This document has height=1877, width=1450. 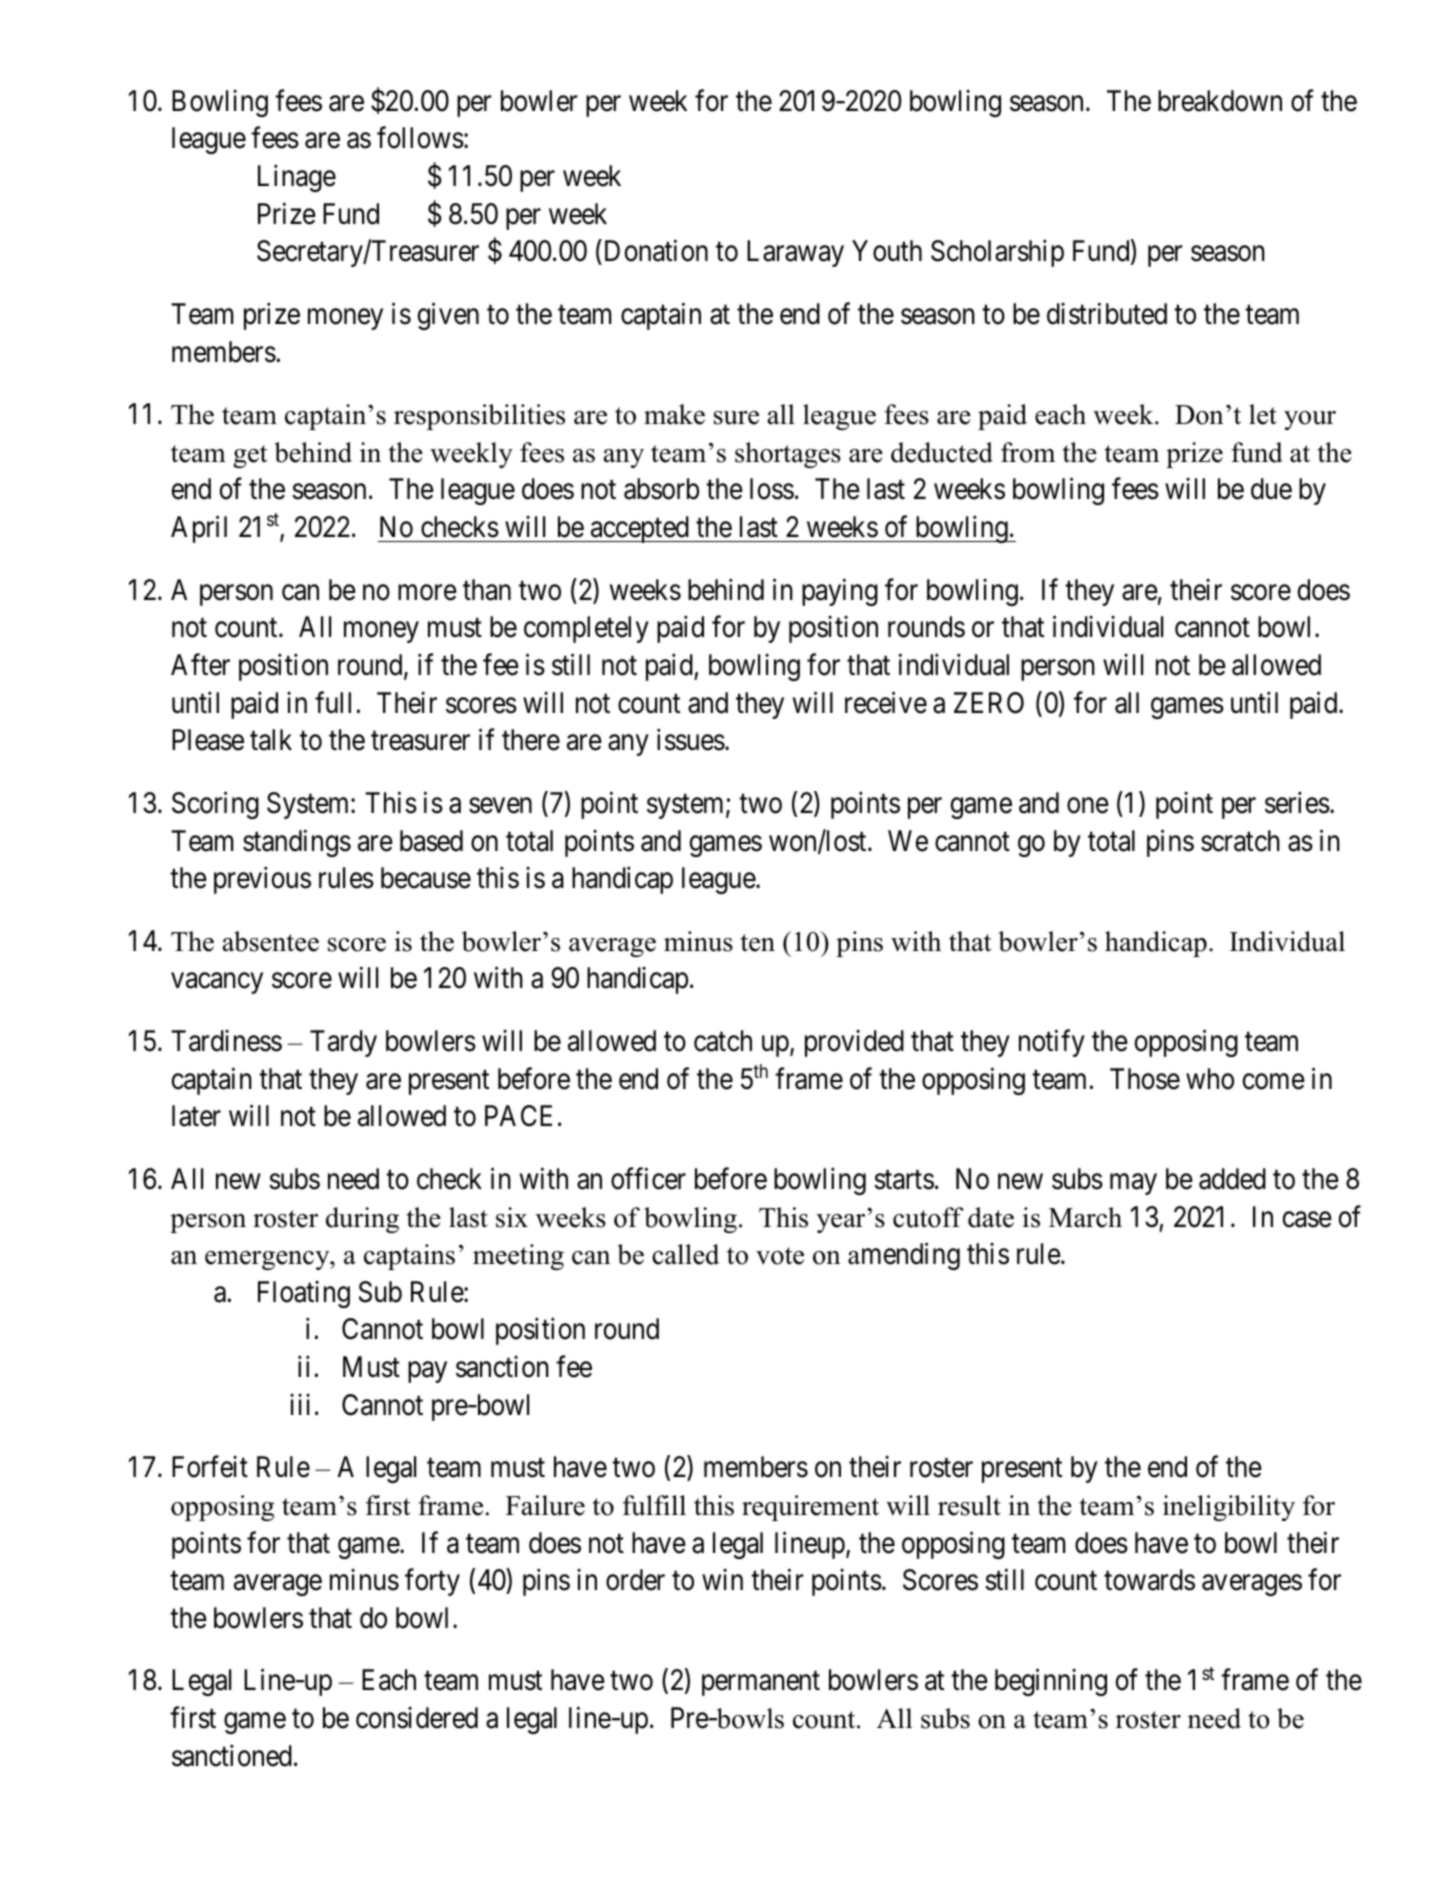 What do you see at coordinates (297, 178) in the document?
I see `Linage` at bounding box center [297, 178].
